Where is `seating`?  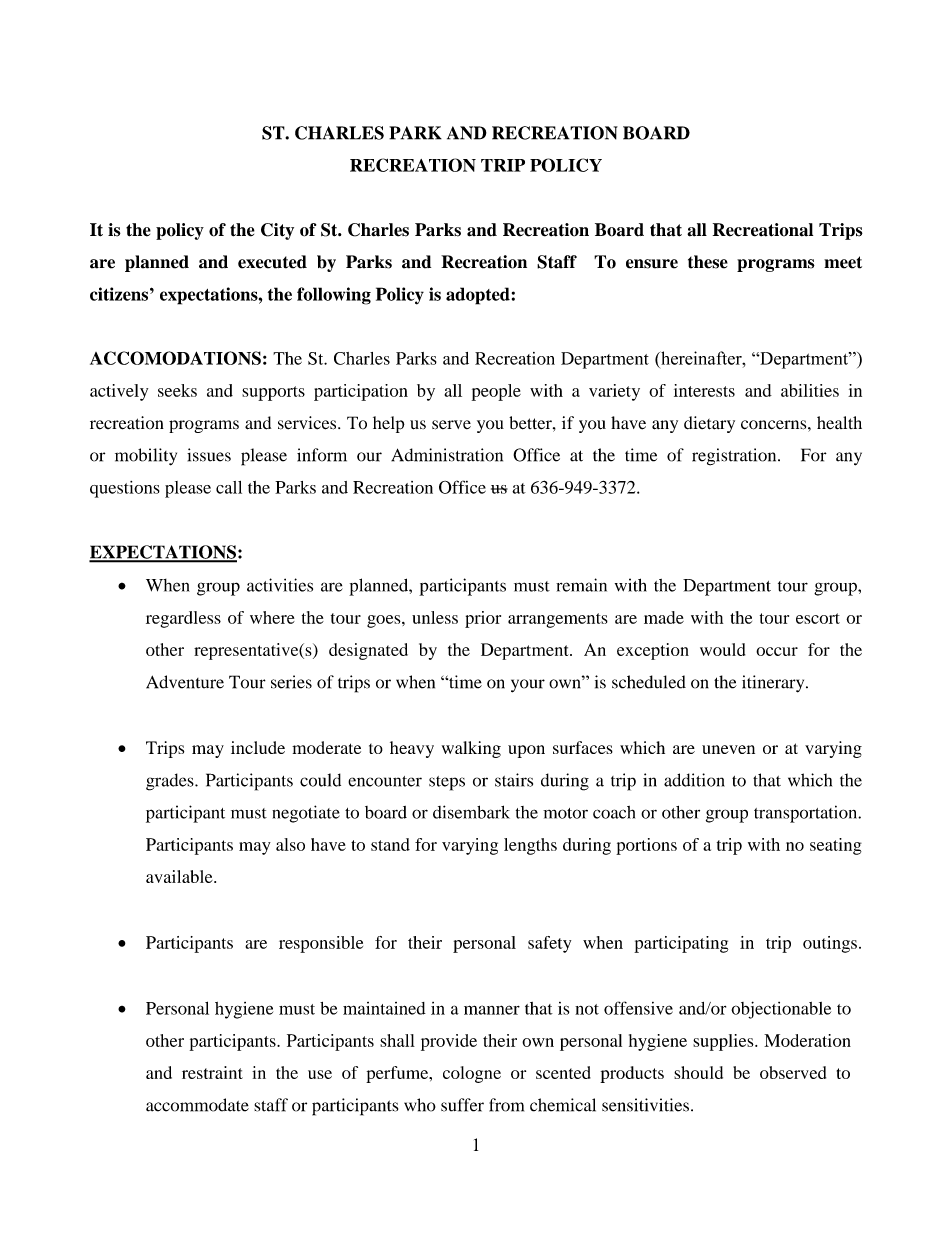
seating is located at coordinates (836, 846).
